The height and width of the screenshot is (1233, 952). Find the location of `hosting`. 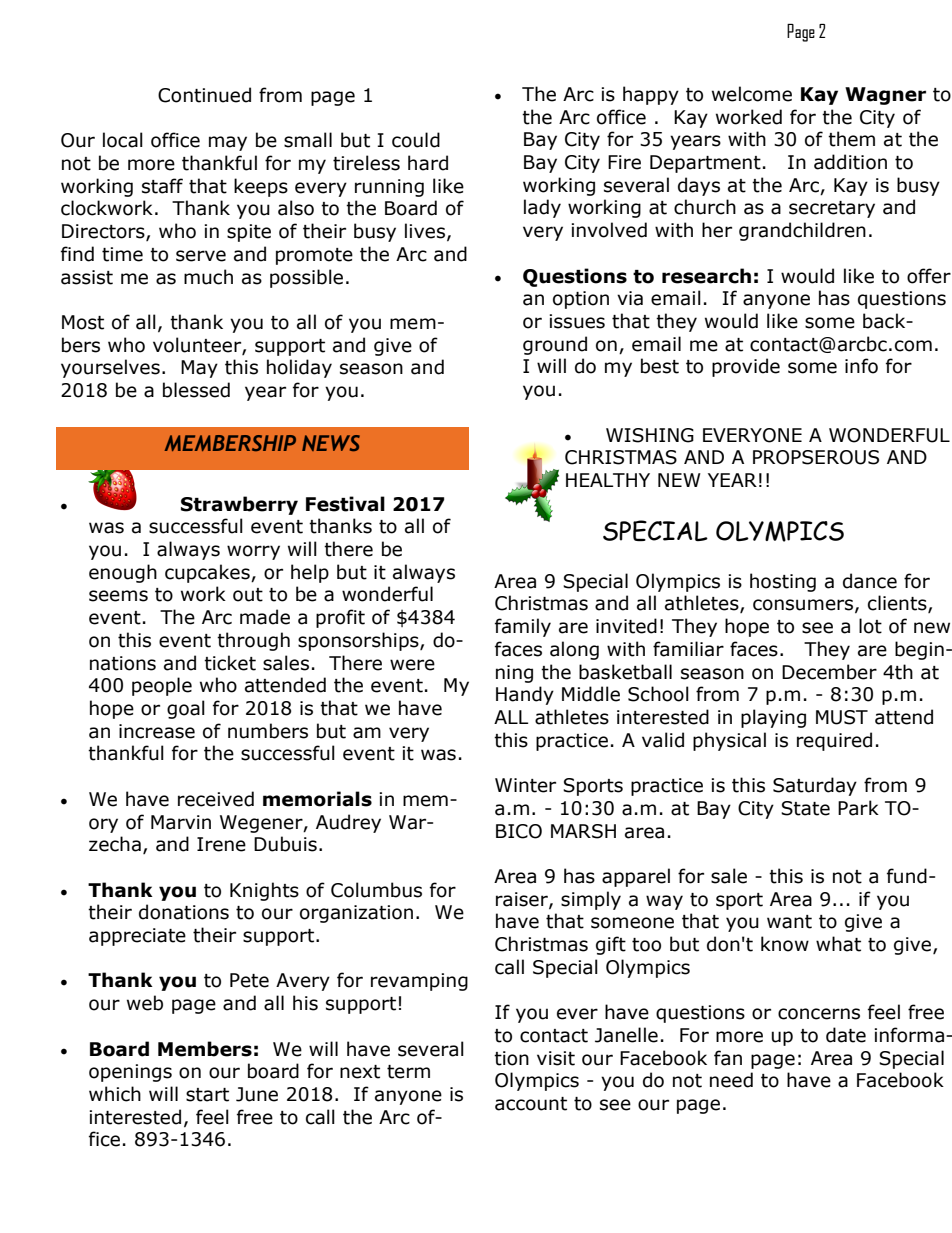

hosting is located at coordinates (783, 582).
